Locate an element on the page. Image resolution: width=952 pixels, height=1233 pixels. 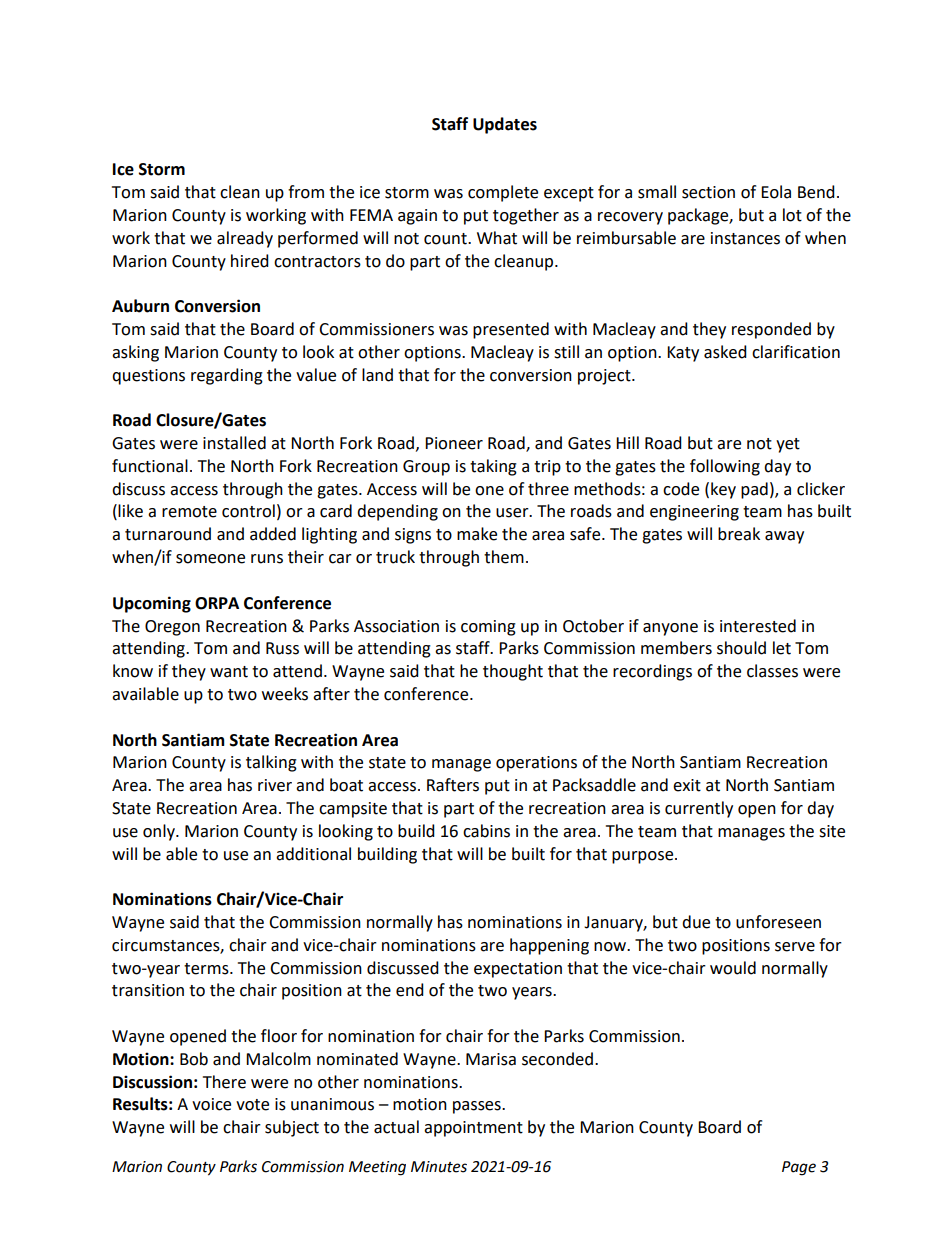
appointment is located at coordinates (473, 1129).
